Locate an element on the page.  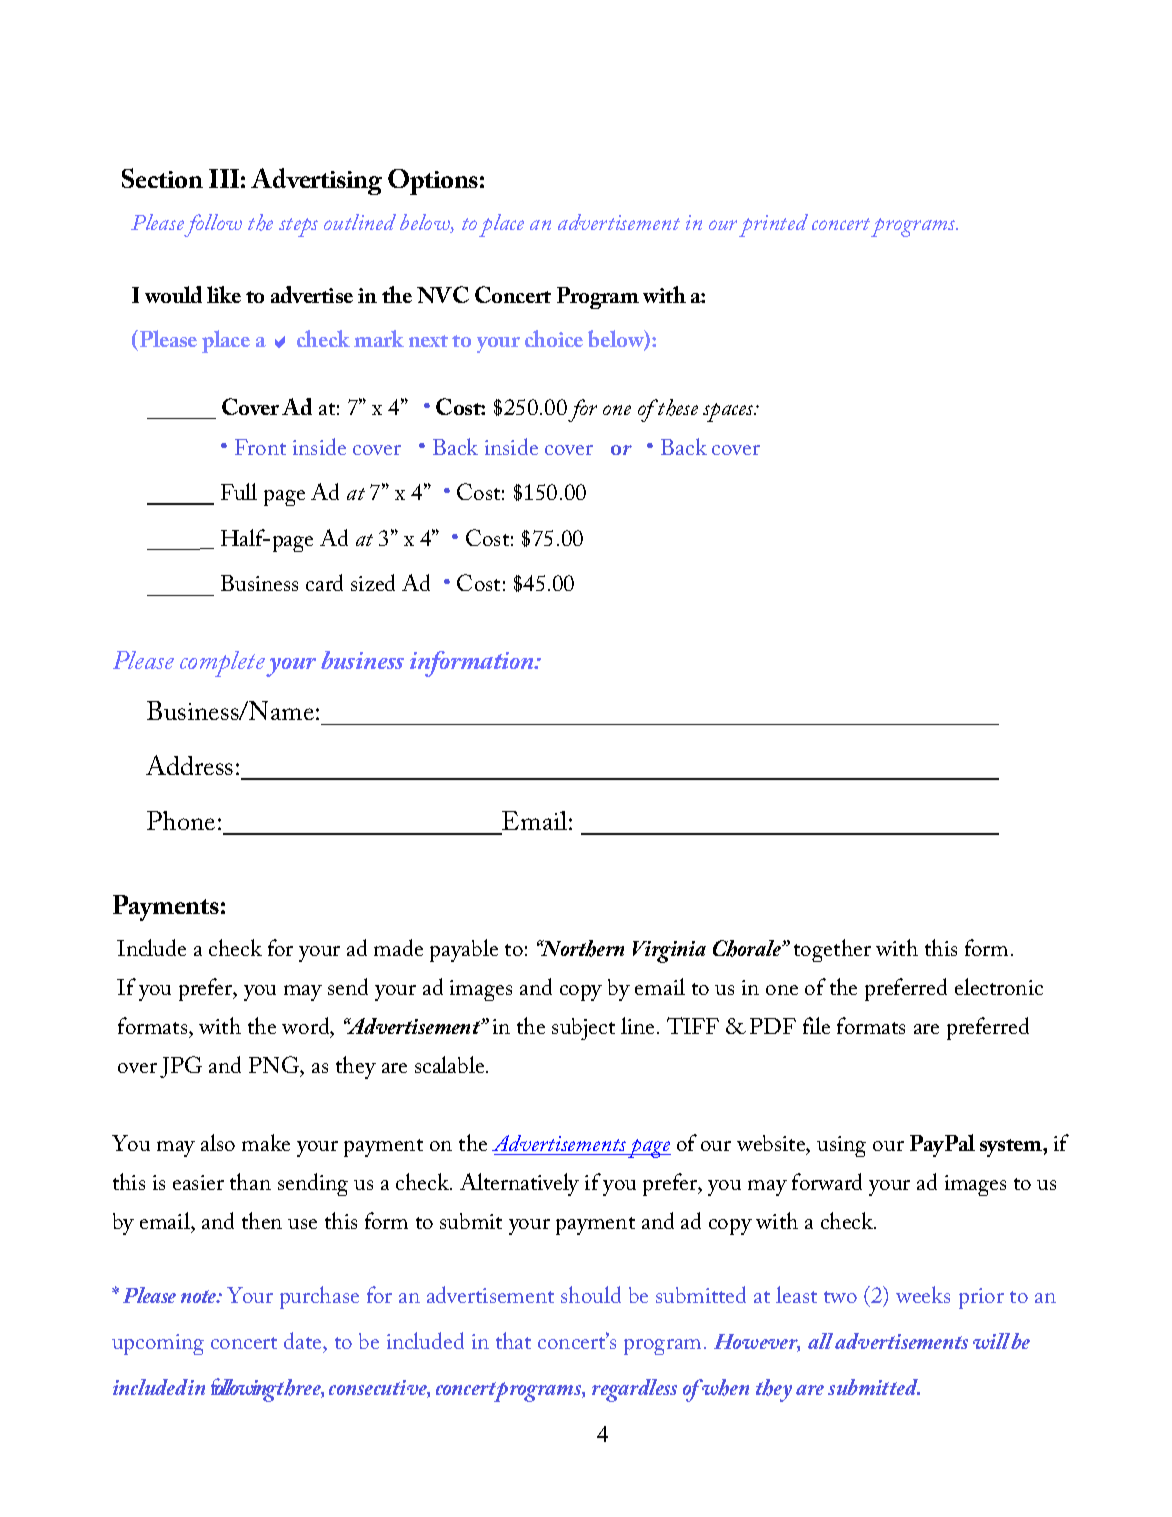
spaces is located at coordinates (729, 412).
